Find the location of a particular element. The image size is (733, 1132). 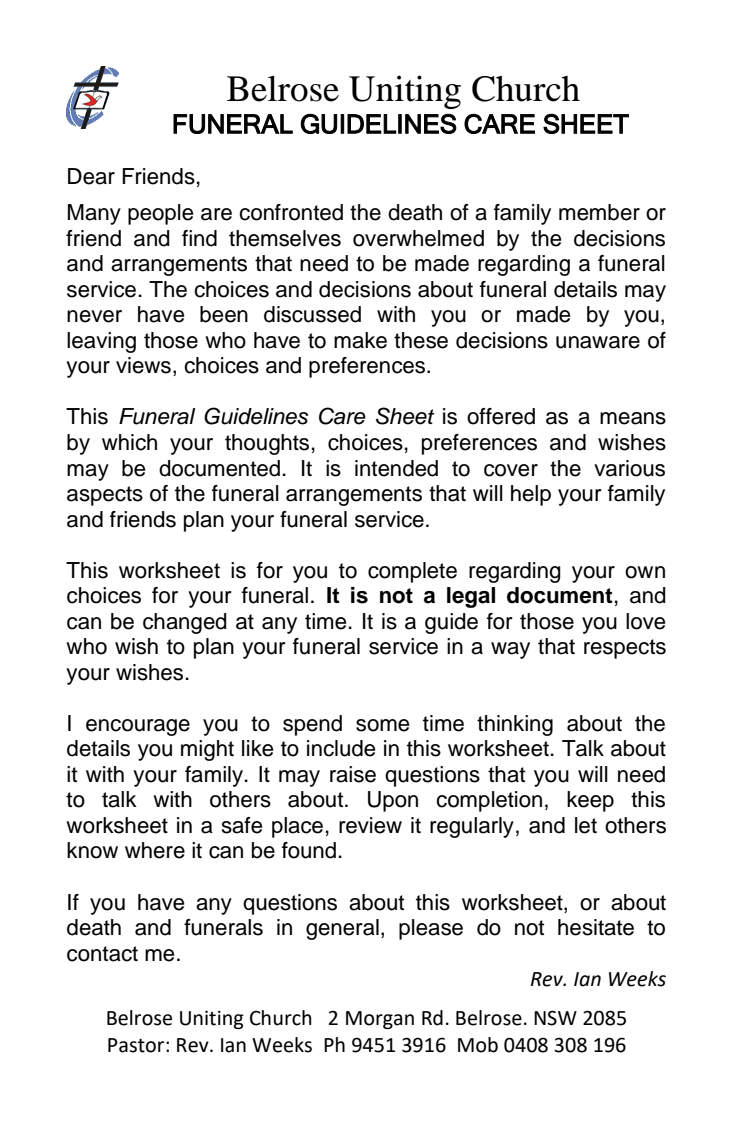

respects is located at coordinates (625, 649).
